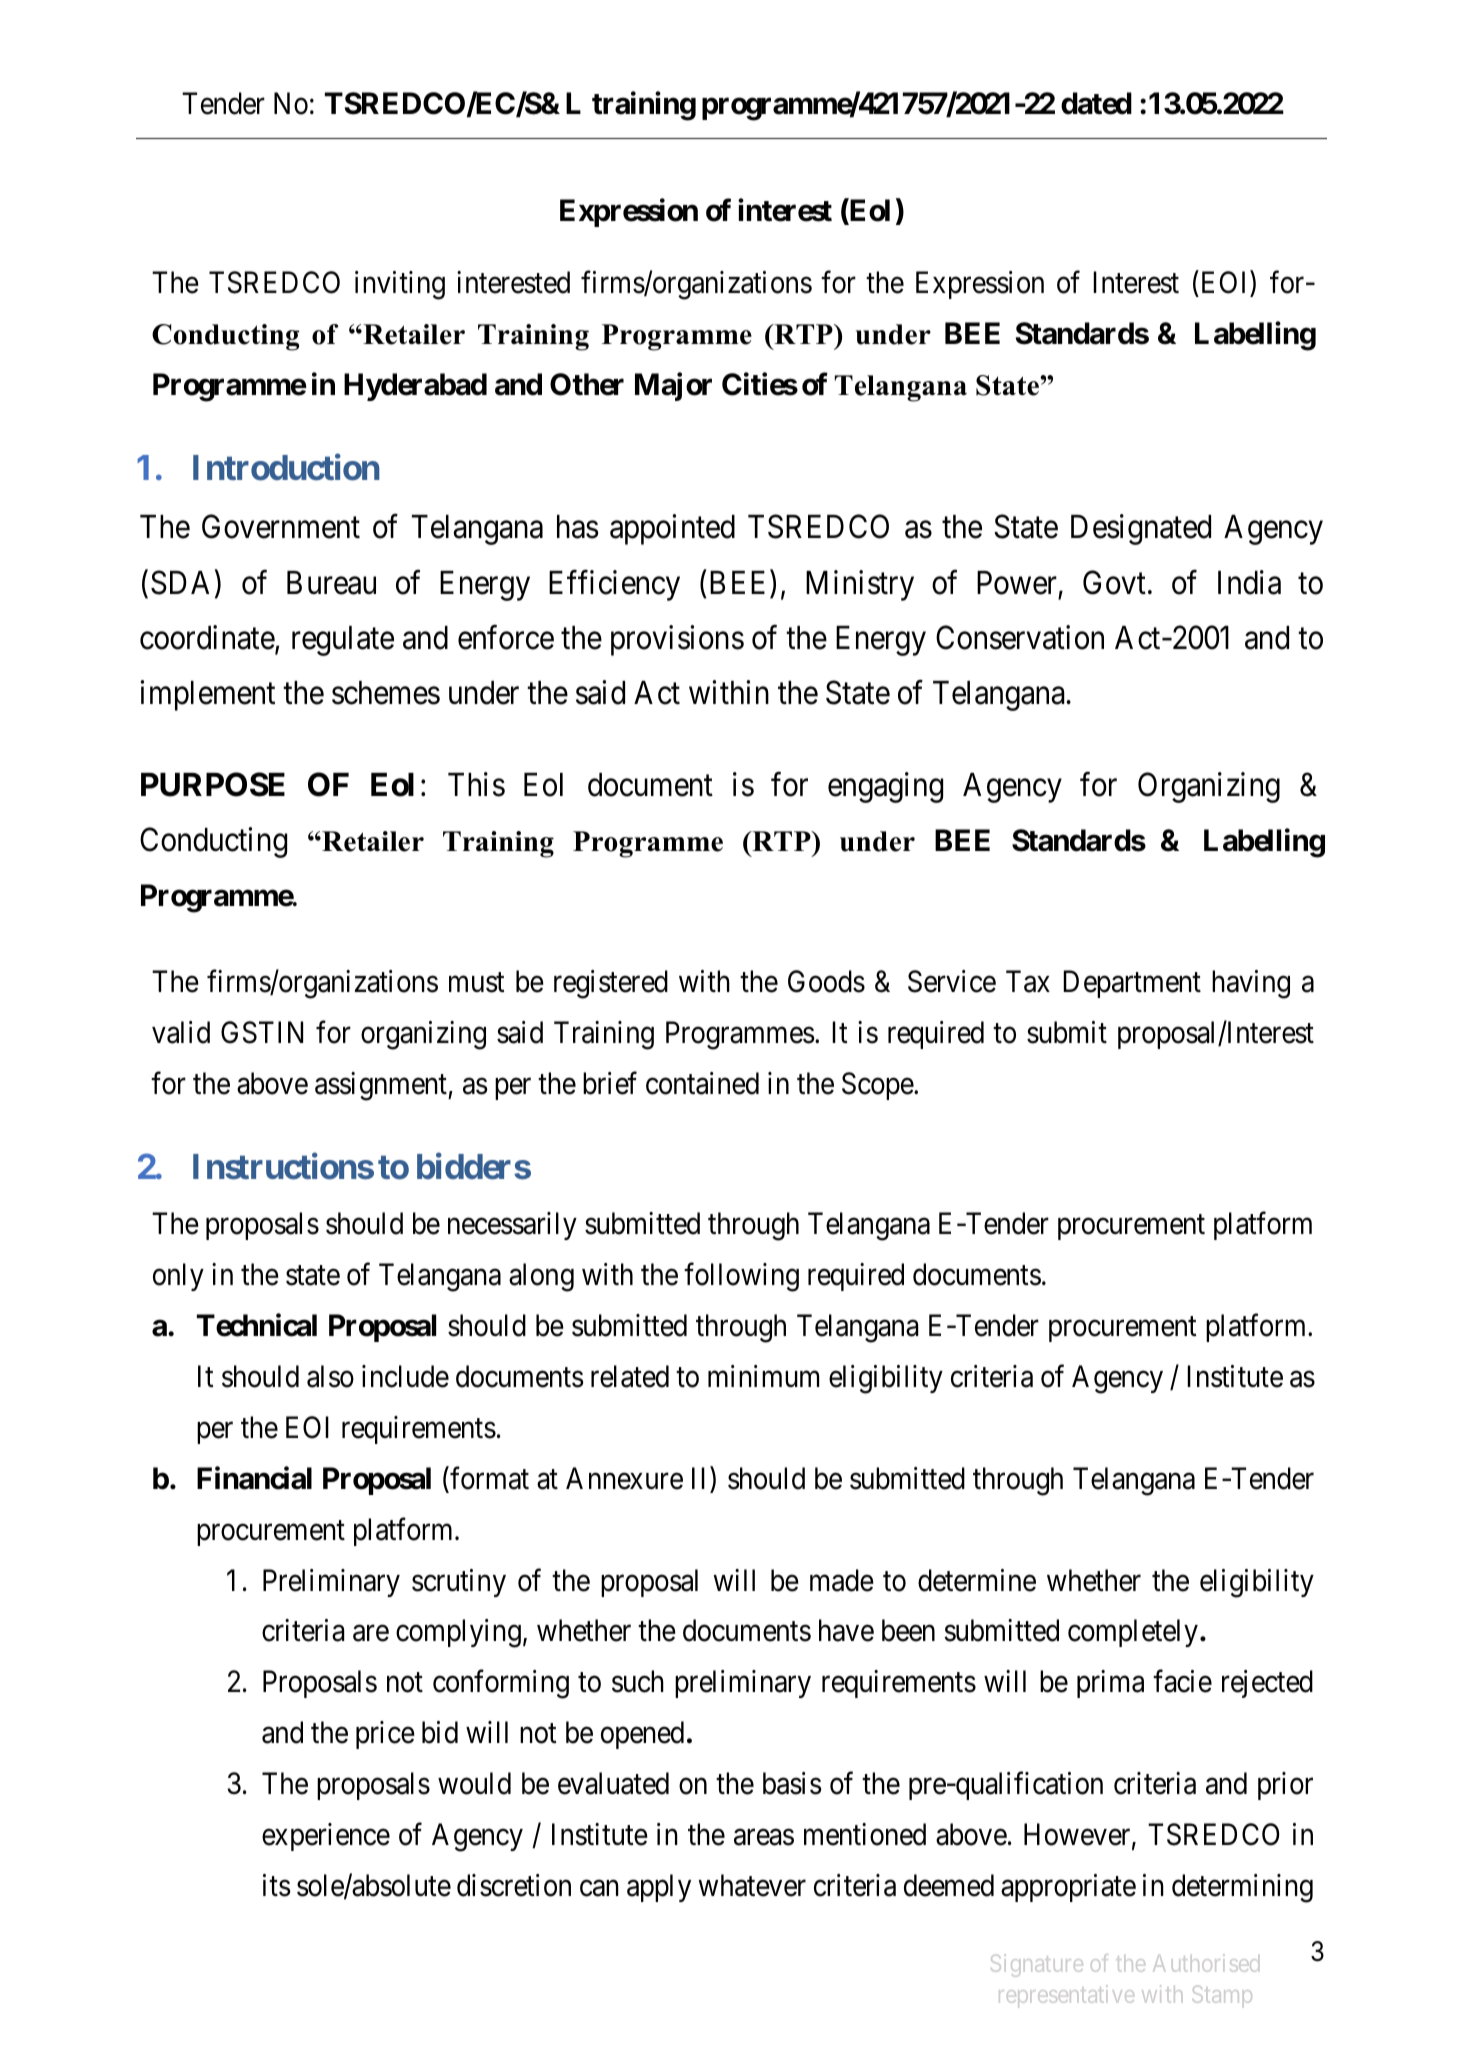 This screenshot has height=2069, width=1463. What do you see at coordinates (1096, 103) in the screenshot?
I see `dated` at bounding box center [1096, 103].
